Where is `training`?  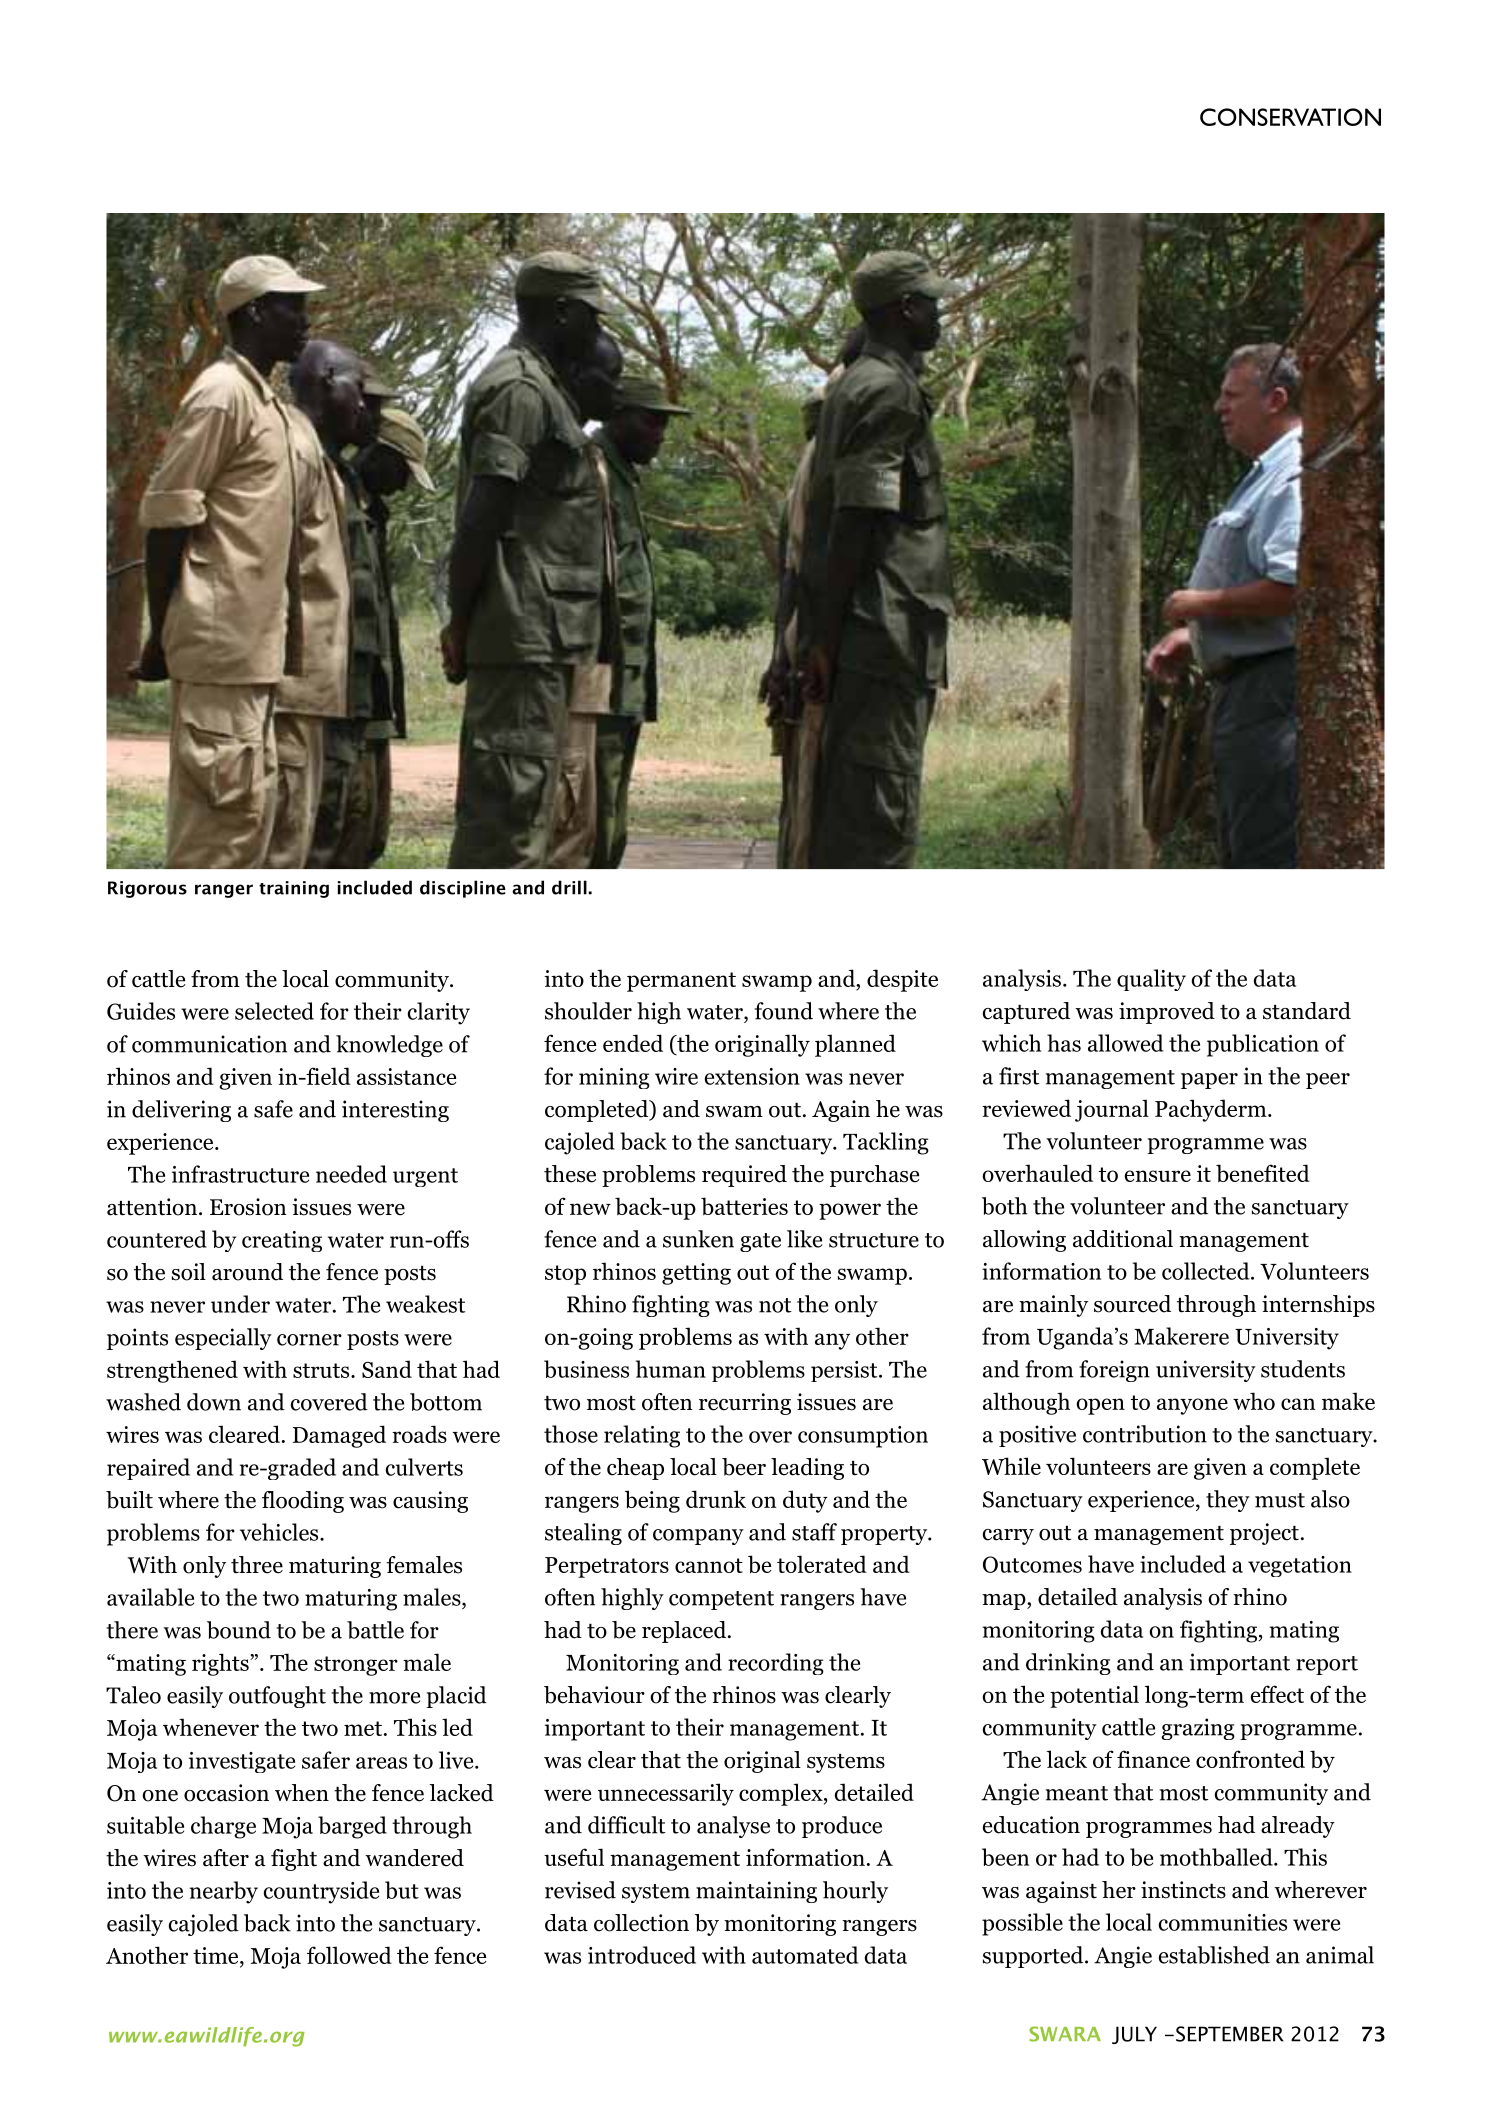
training is located at coordinates (294, 889).
